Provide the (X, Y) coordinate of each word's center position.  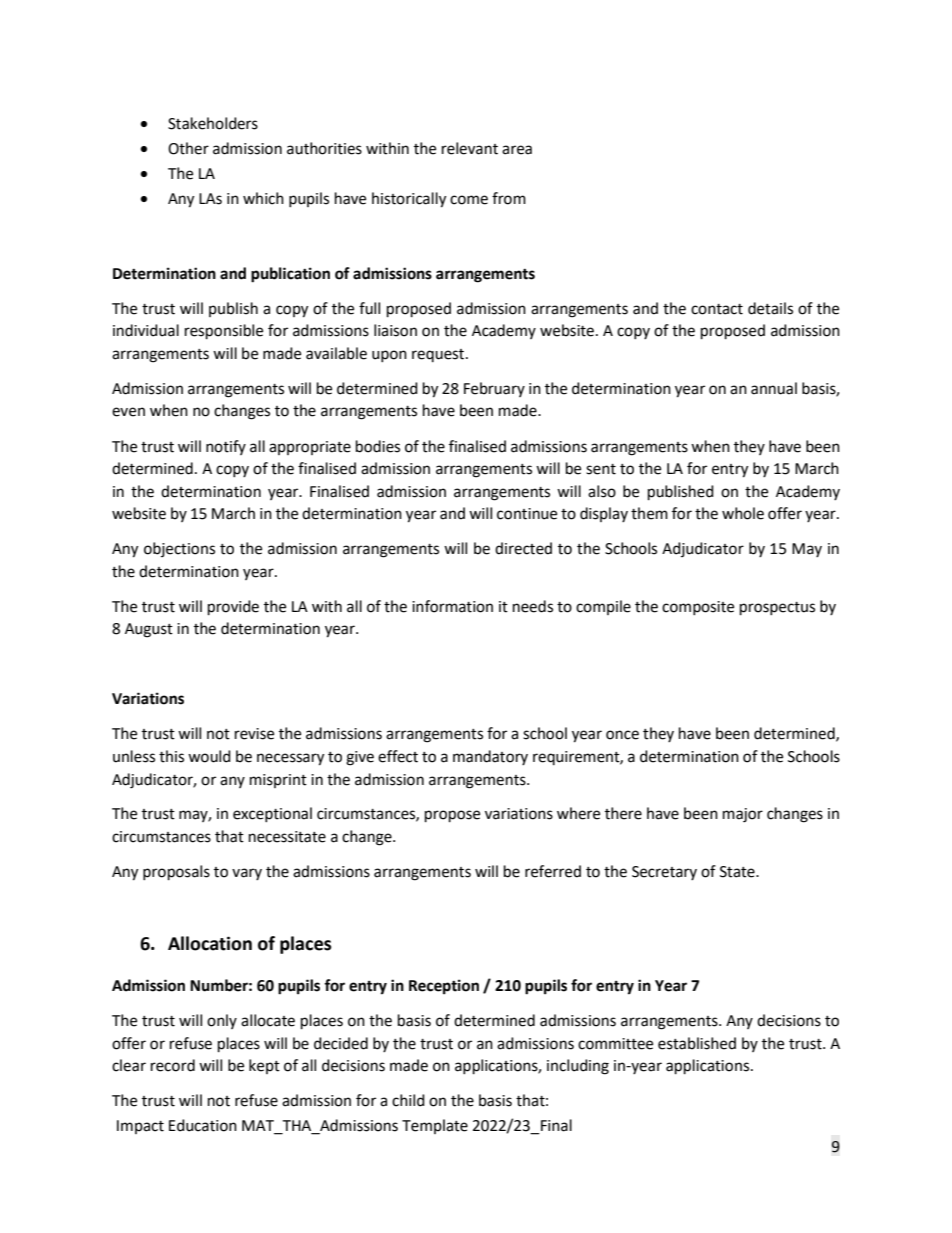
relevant (470, 148)
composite (698, 608)
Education (203, 1125)
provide (233, 608)
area (517, 150)
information (452, 606)
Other (188, 148)
